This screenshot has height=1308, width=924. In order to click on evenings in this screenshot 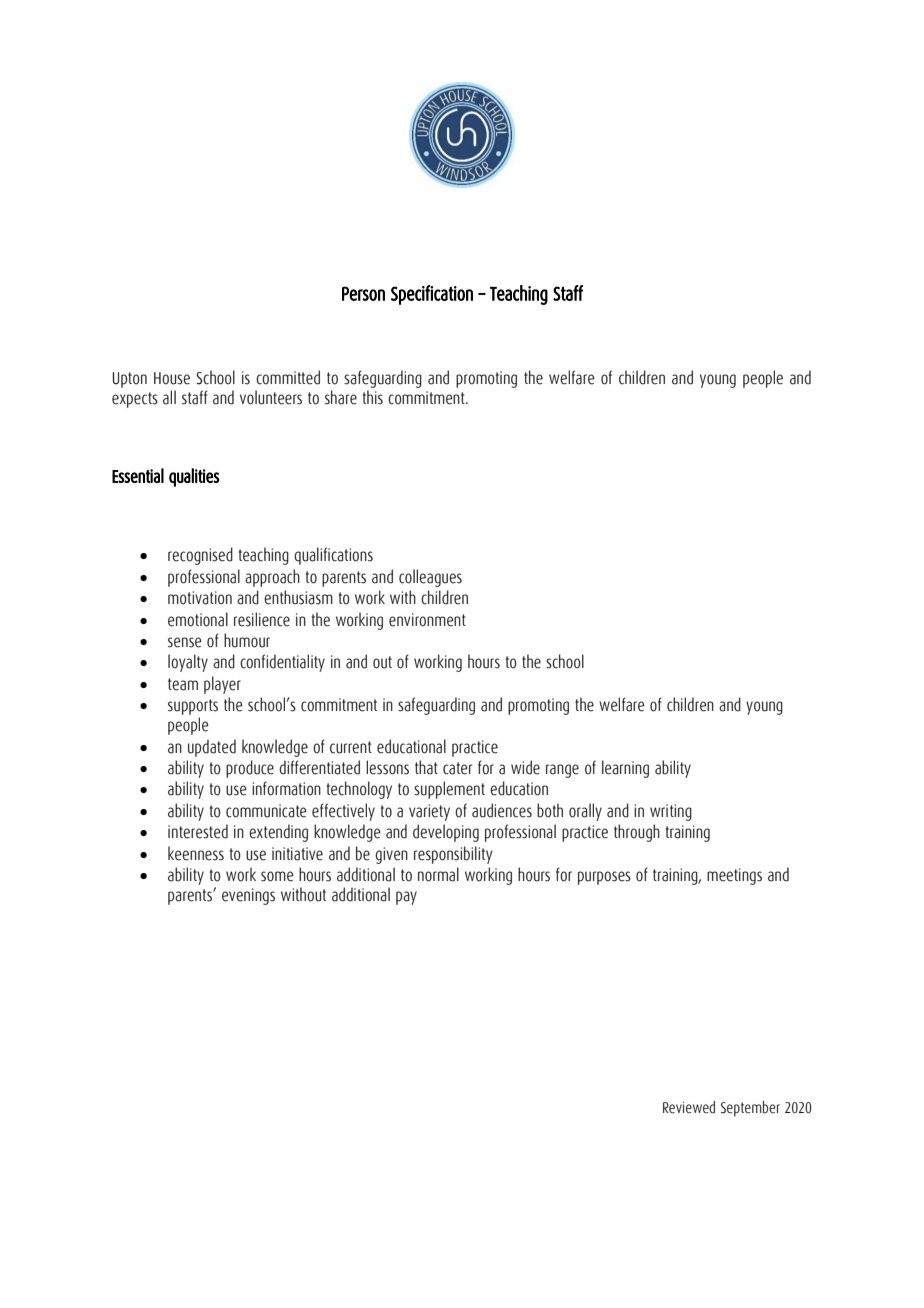, I will do `click(248, 896)`.
